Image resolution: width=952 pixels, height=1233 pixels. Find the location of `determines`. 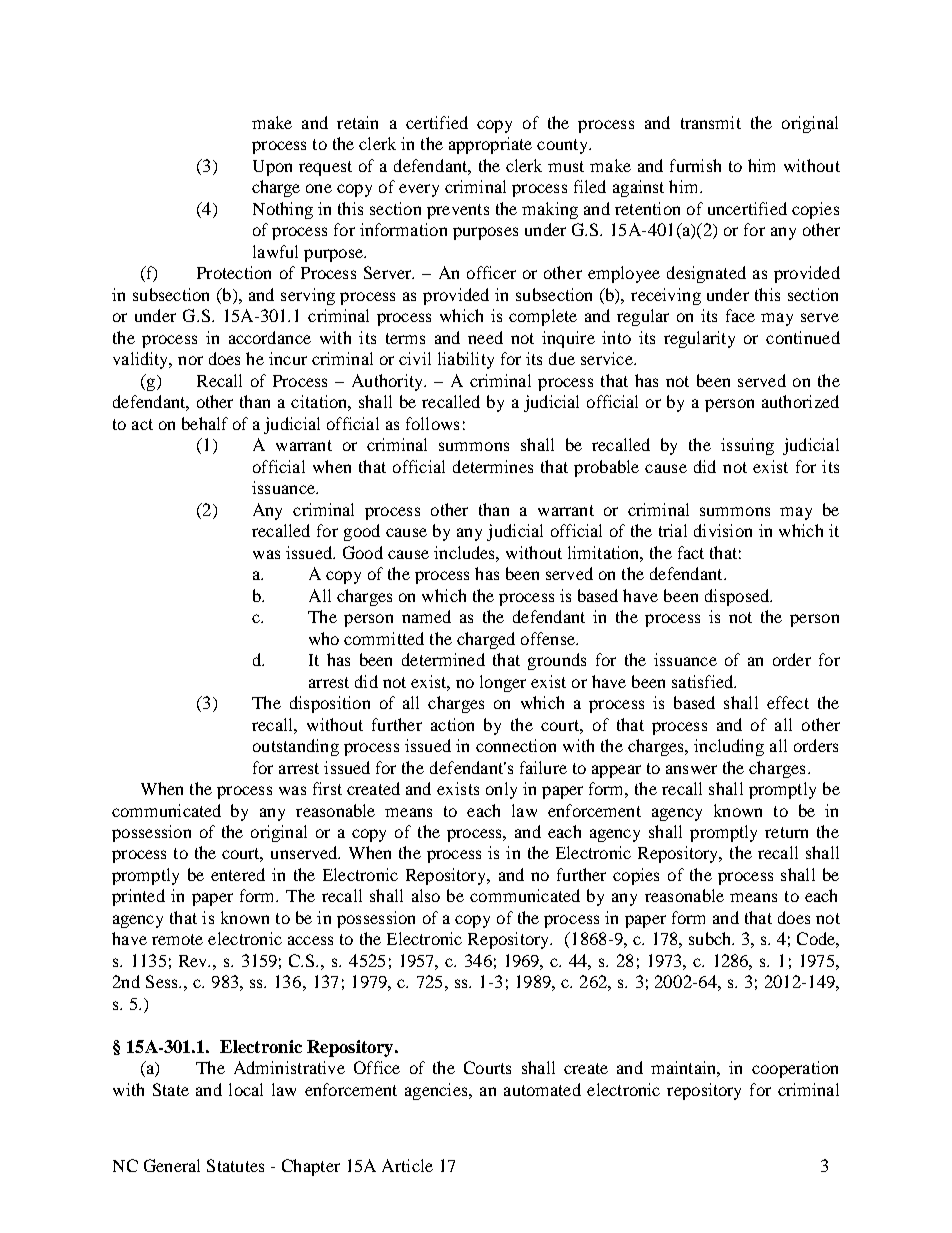

determines is located at coordinates (493, 466).
